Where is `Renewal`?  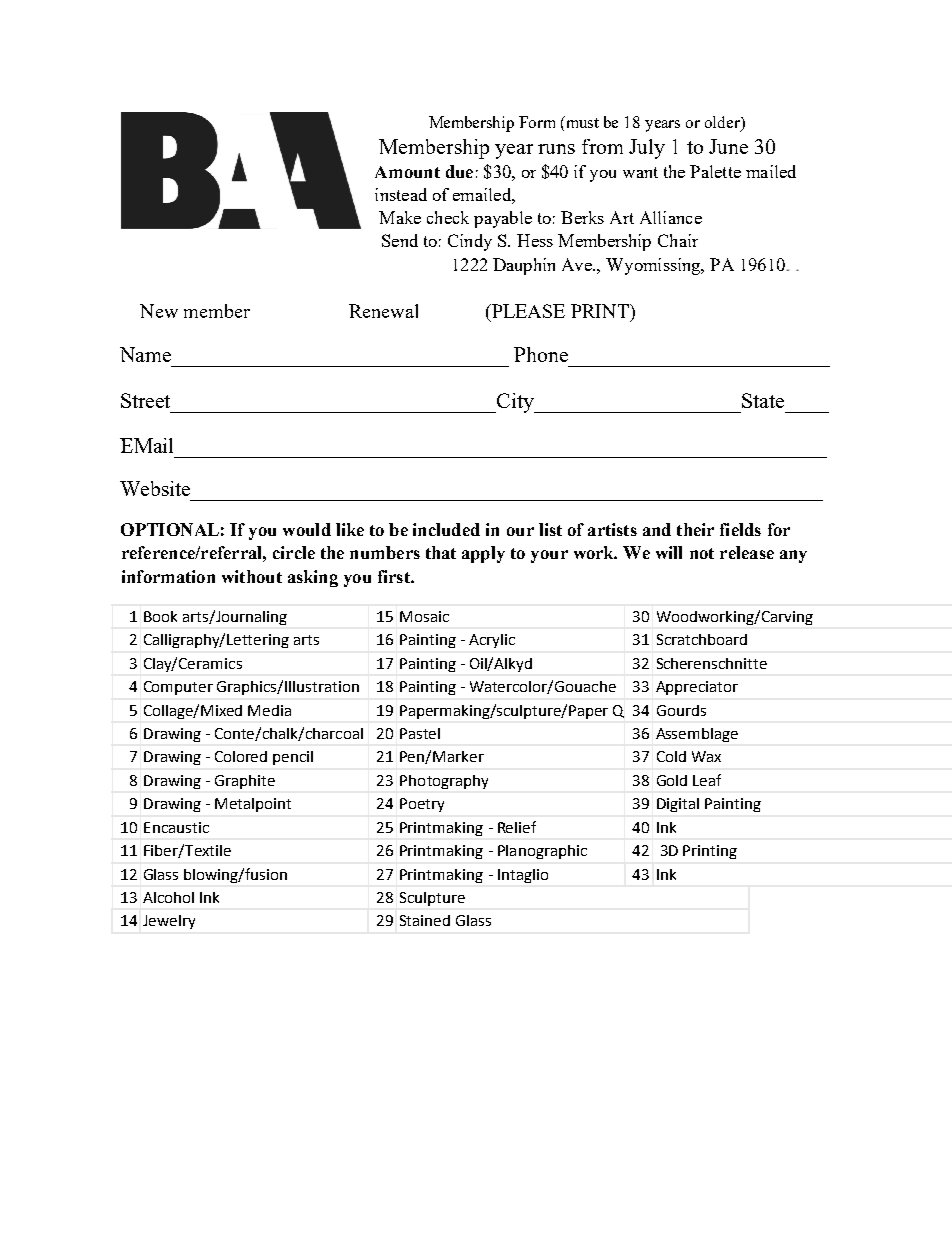
Renewal is located at coordinates (383, 311).
